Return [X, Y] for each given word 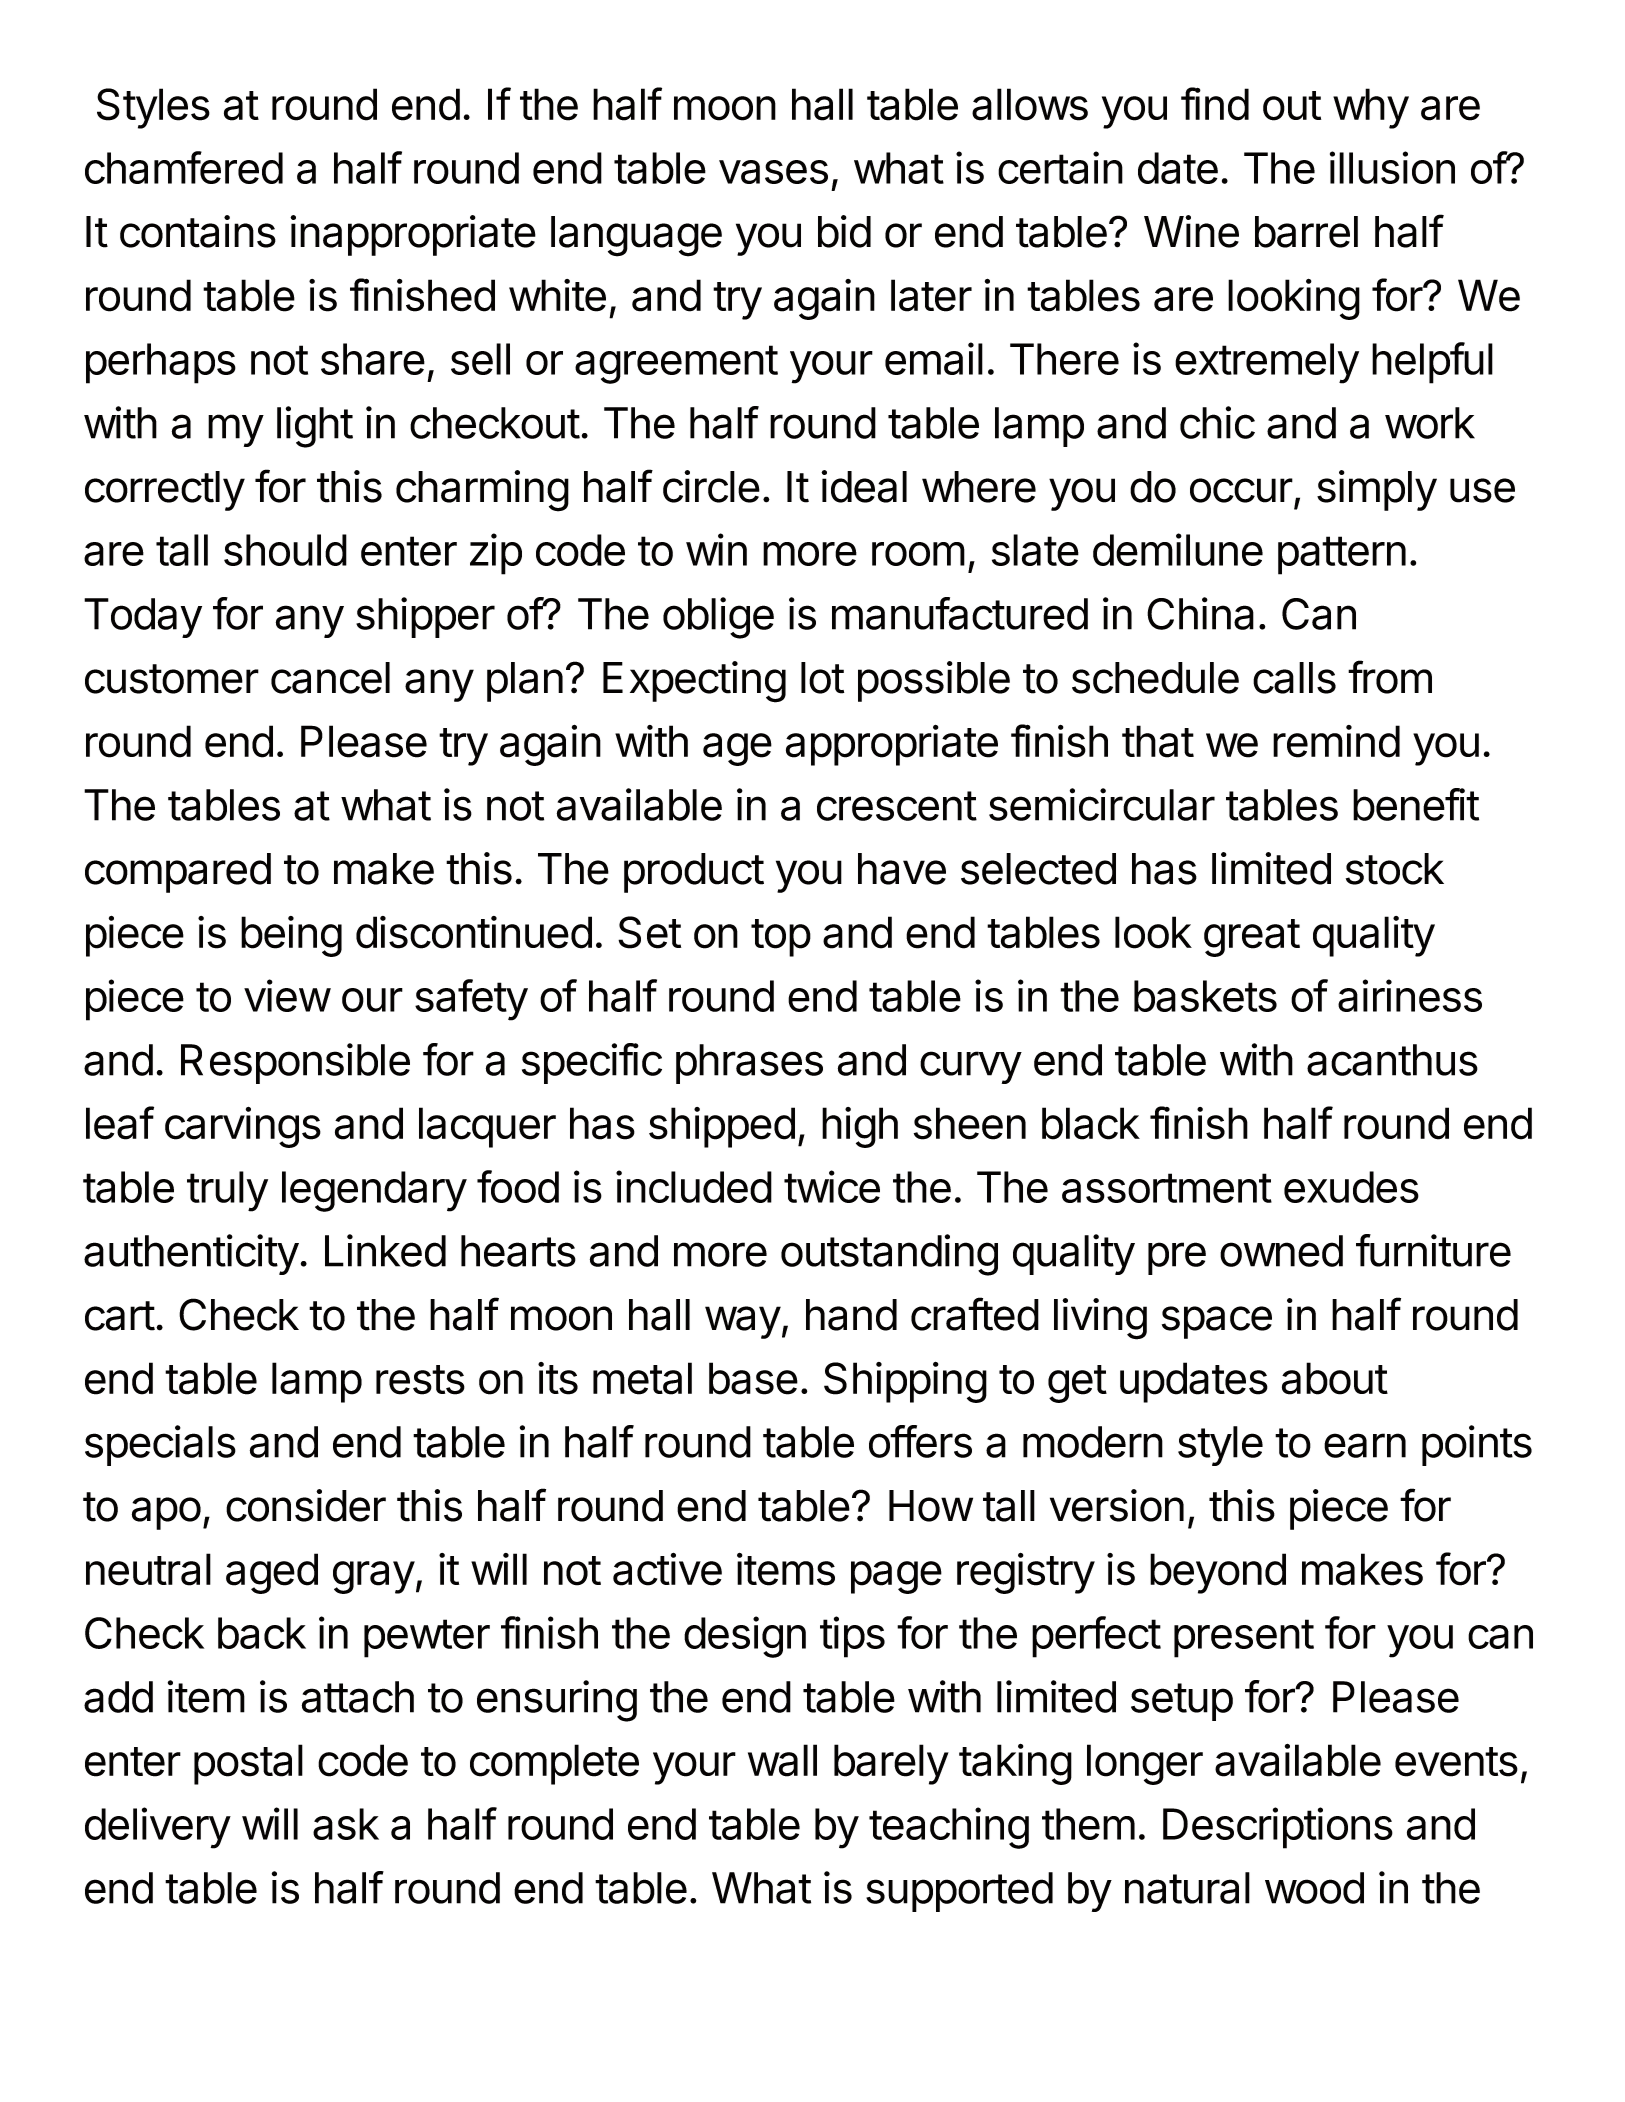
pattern [1342, 555]
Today [143, 618]
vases [773, 172]
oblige [718, 618]
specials [160, 1445]
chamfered [184, 167]
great [1252, 938]
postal [248, 1764]
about [1335, 1378]
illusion [1392, 167]
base [753, 1378]
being [291, 936]
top [781, 938]
